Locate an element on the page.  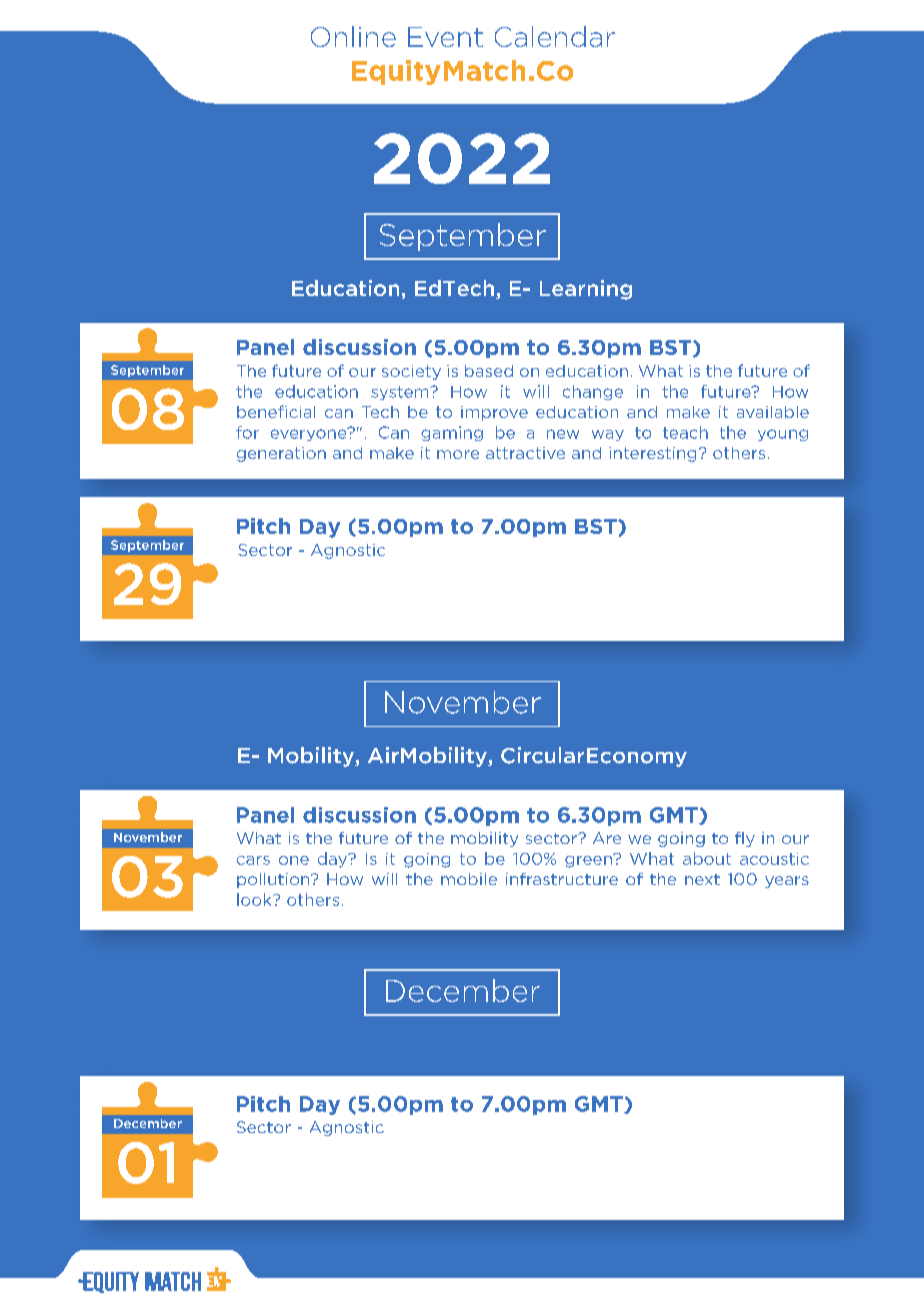
pollution is located at coordinates (274, 880).
